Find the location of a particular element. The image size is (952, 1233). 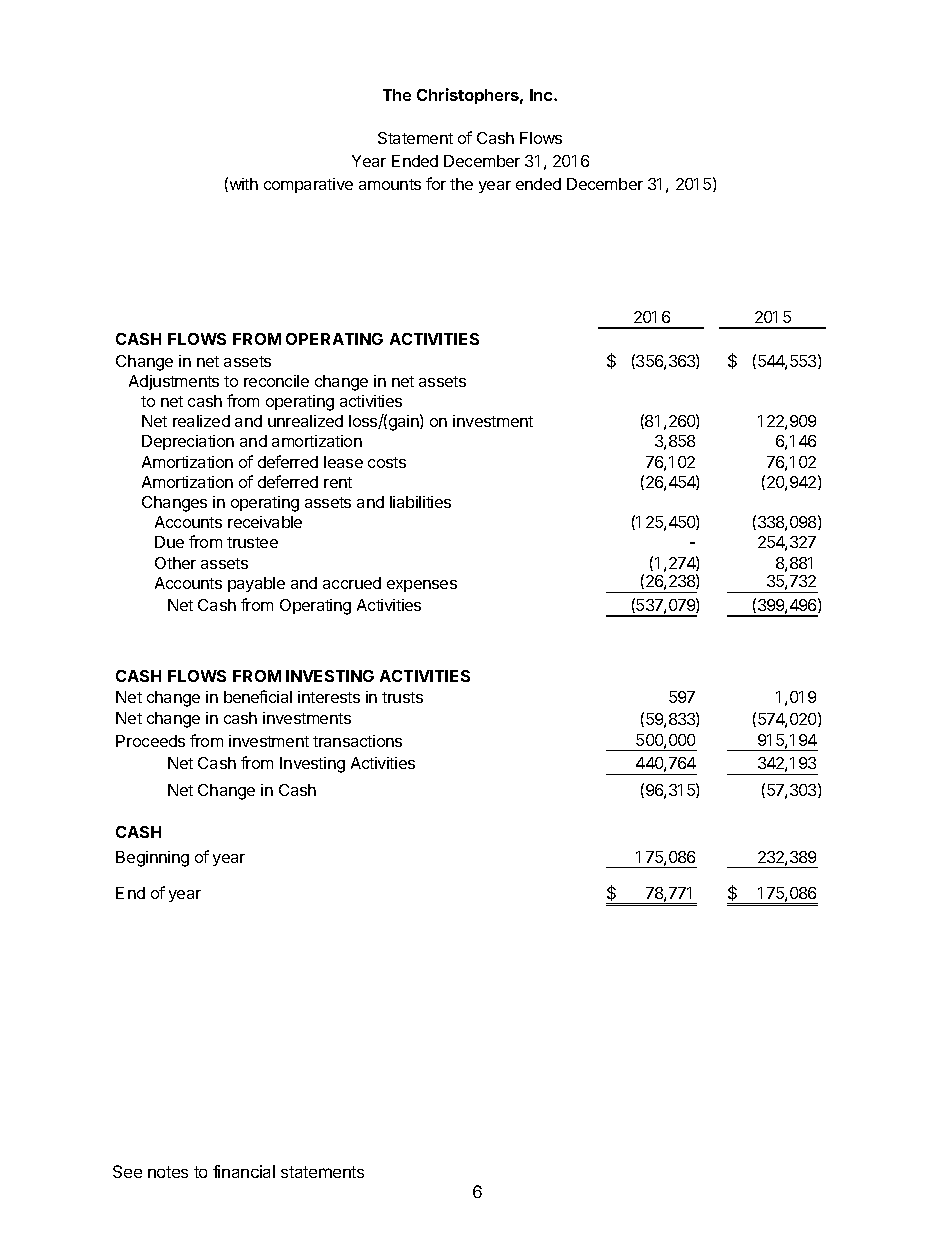

Inc is located at coordinates (542, 95).
